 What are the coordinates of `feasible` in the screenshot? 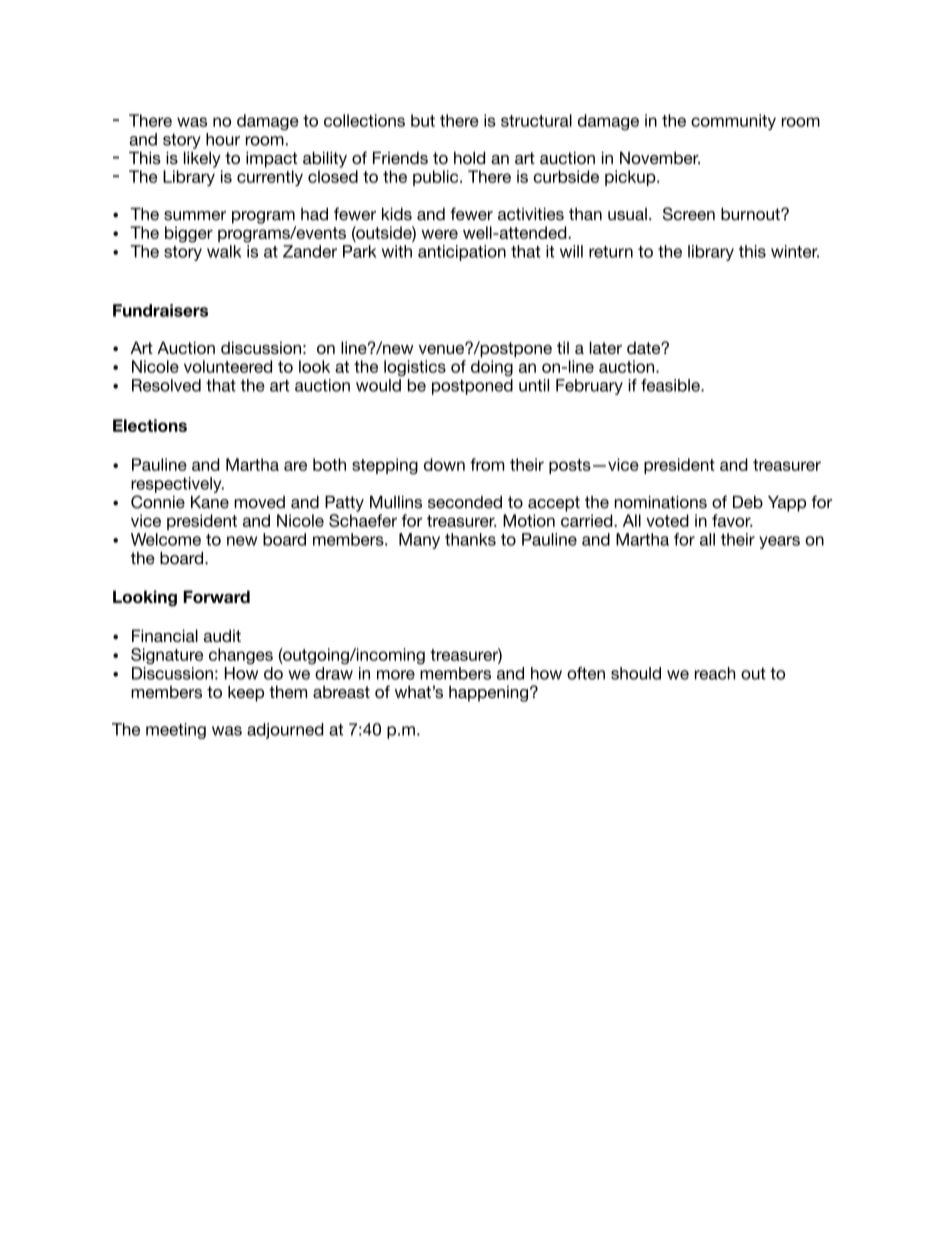 It's located at (671, 385).
